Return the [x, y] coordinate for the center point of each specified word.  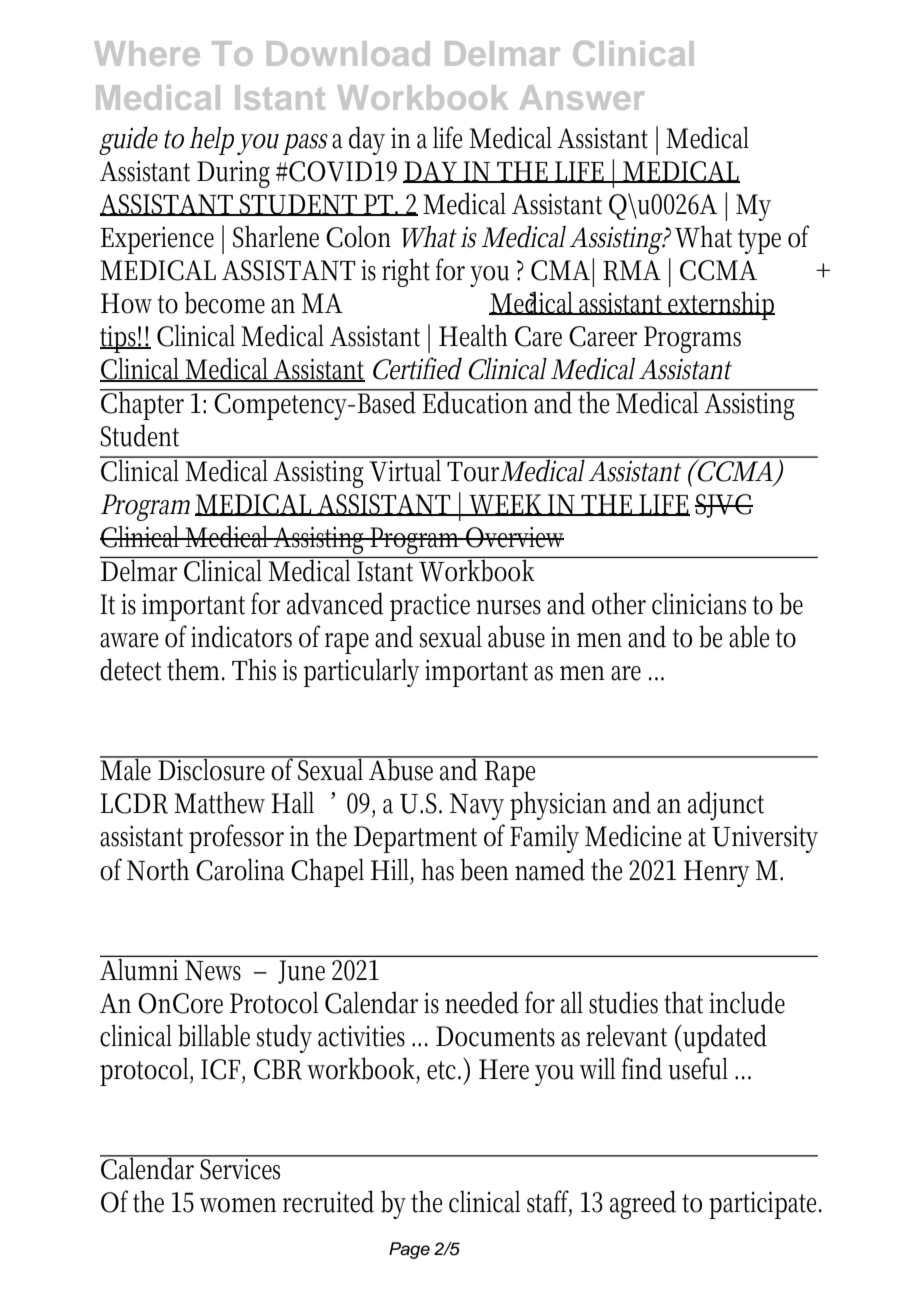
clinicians [699, 604]
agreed [643, 1204]
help [211, 140]
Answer [582, 97]
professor [236, 838]
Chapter [145, 404]
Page [409, 1250]
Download [348, 53]
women [238, 1205]
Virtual [407, 469]
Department [415, 839]
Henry [717, 873]
